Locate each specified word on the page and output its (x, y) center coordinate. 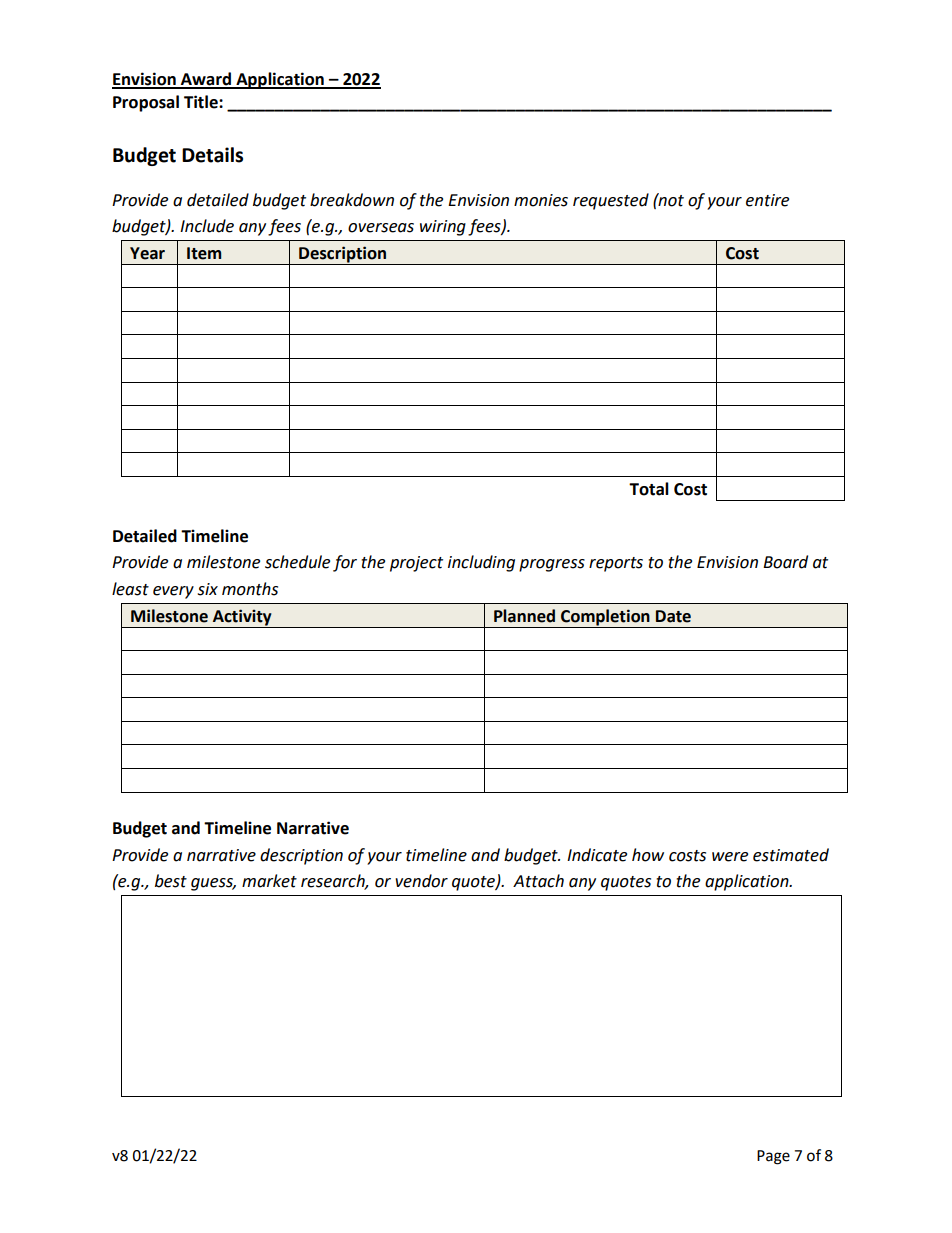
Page (773, 1157)
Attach (538, 881)
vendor (421, 881)
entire (767, 200)
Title (202, 102)
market (269, 881)
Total (649, 489)
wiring (443, 228)
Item (204, 253)
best (171, 881)
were (730, 857)
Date (673, 616)
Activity (242, 617)
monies (541, 200)
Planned (524, 616)
